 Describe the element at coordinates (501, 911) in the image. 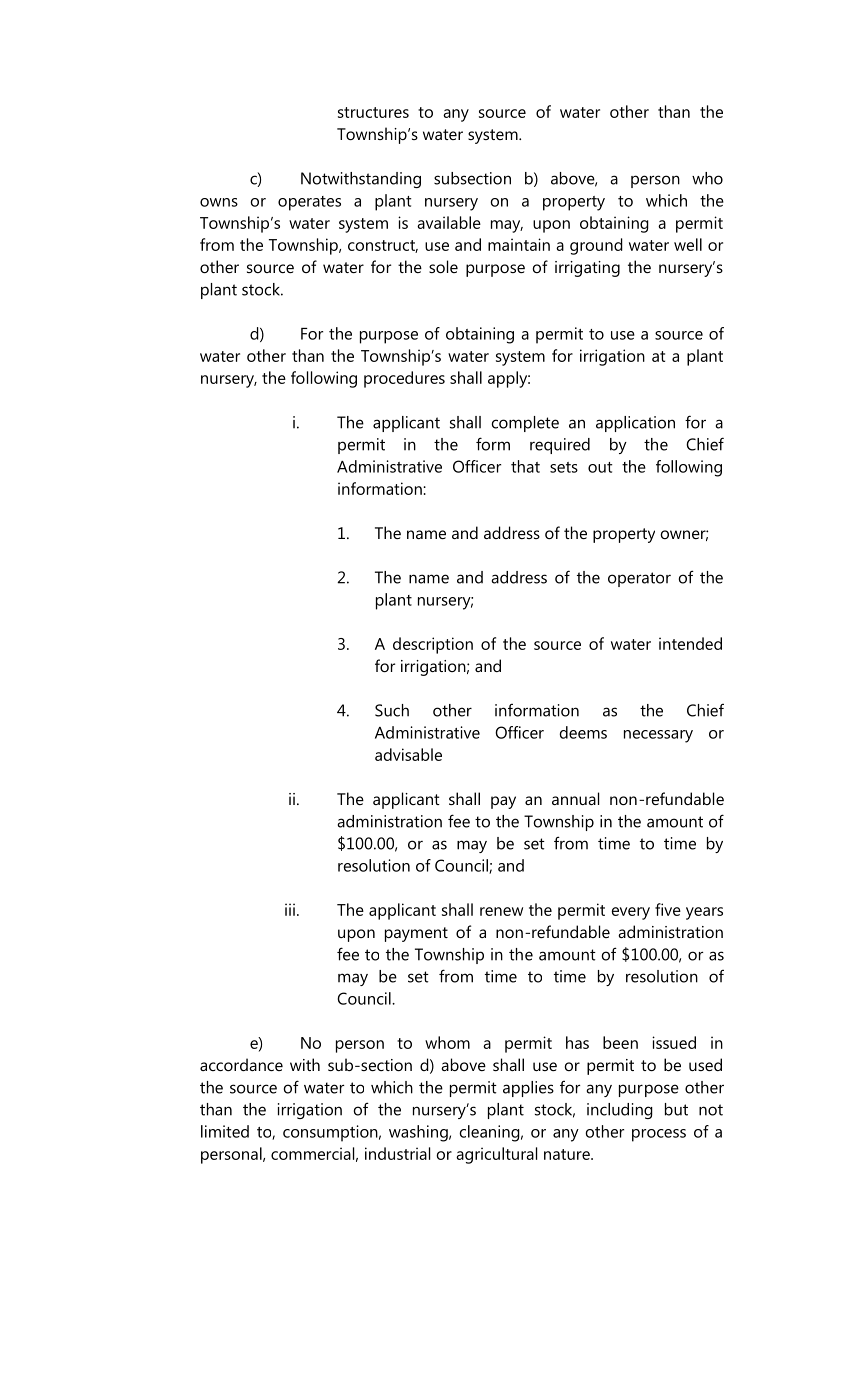

I see `renew` at that location.
